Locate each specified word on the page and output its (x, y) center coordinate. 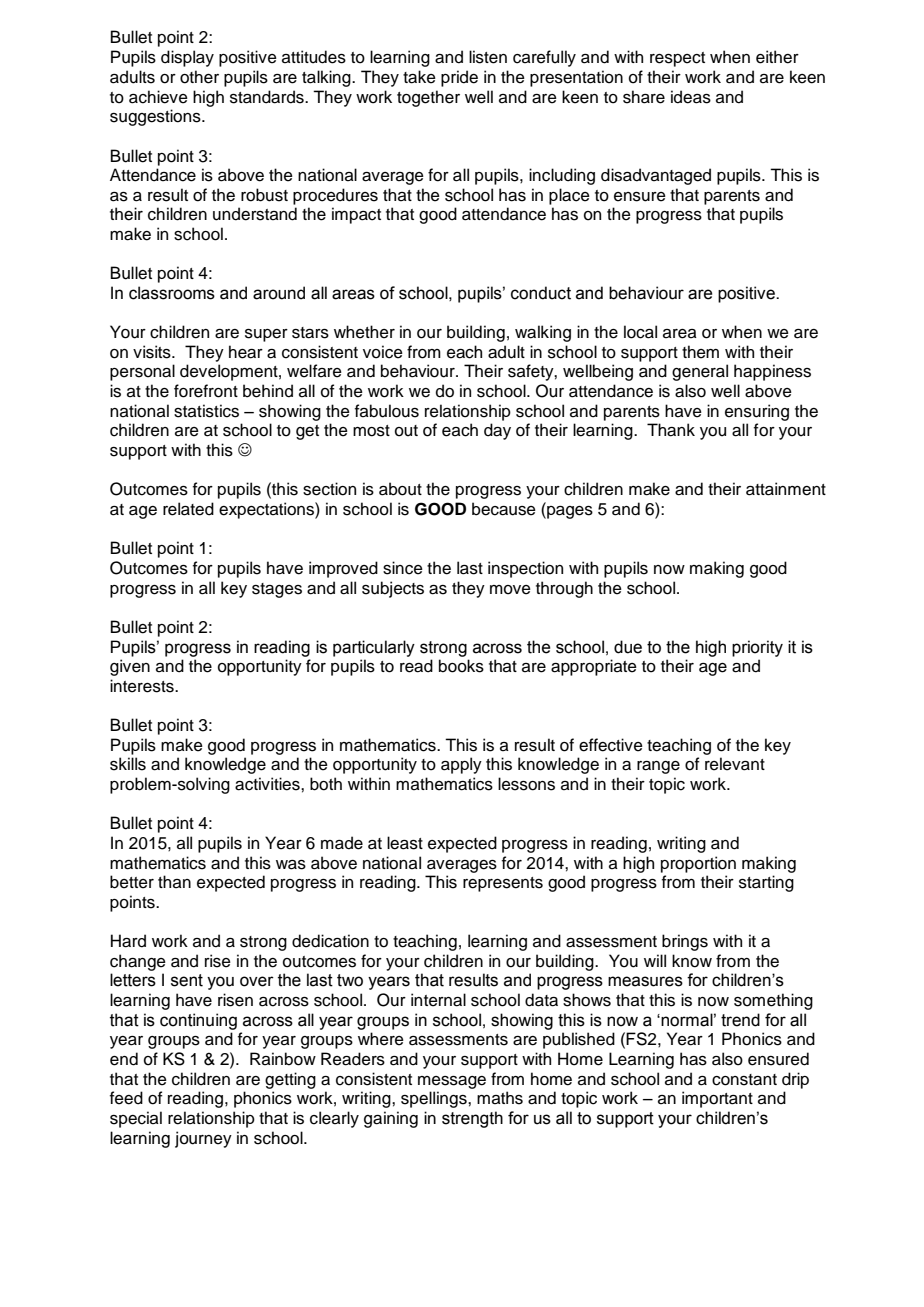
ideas (691, 97)
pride (459, 78)
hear (246, 352)
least (405, 843)
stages (277, 590)
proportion (698, 864)
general (700, 372)
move (510, 590)
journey (203, 1139)
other (199, 77)
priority (757, 648)
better (132, 882)
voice (383, 352)
